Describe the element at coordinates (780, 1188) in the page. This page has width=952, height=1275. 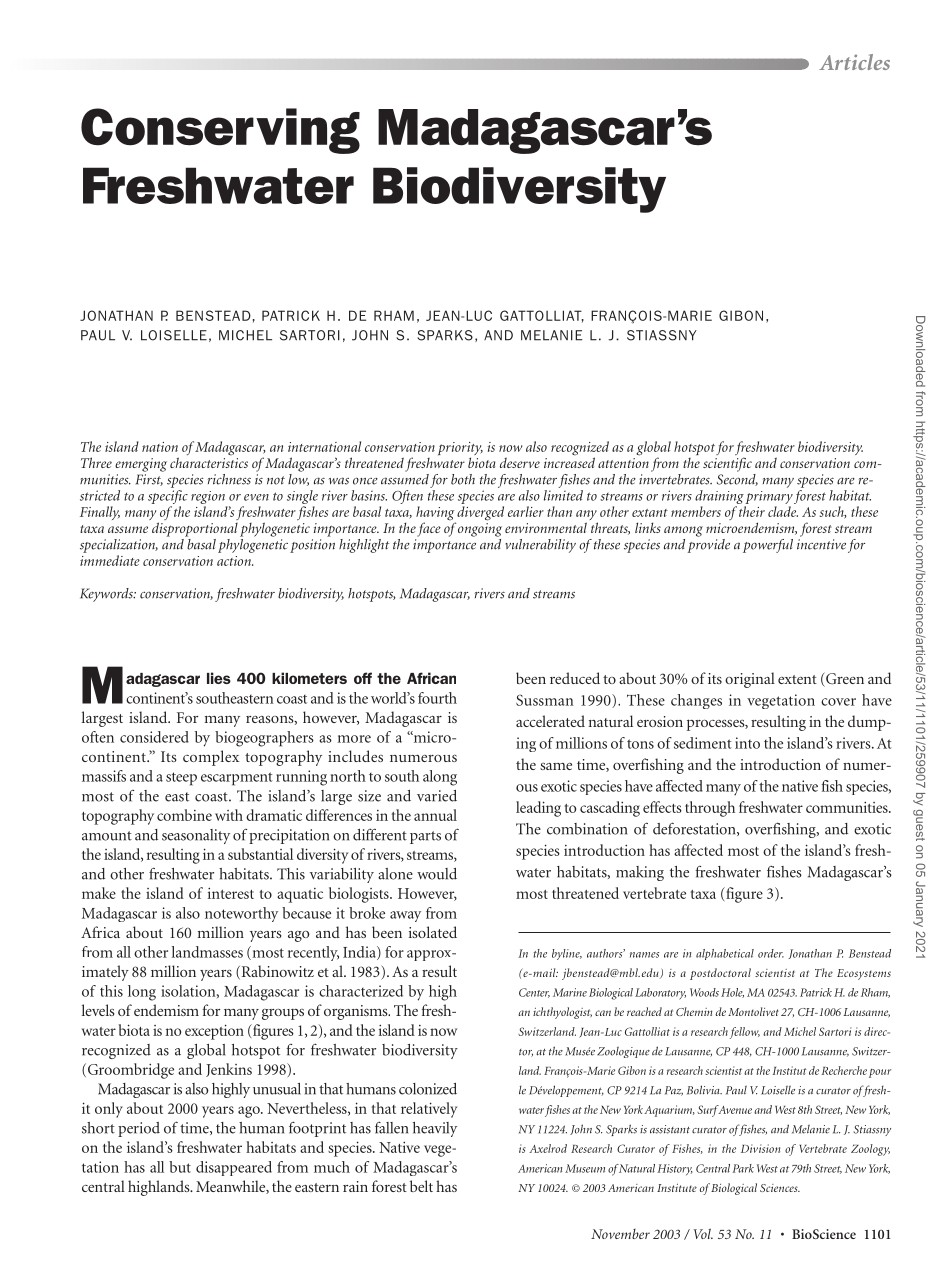
I see `Sciences` at that location.
